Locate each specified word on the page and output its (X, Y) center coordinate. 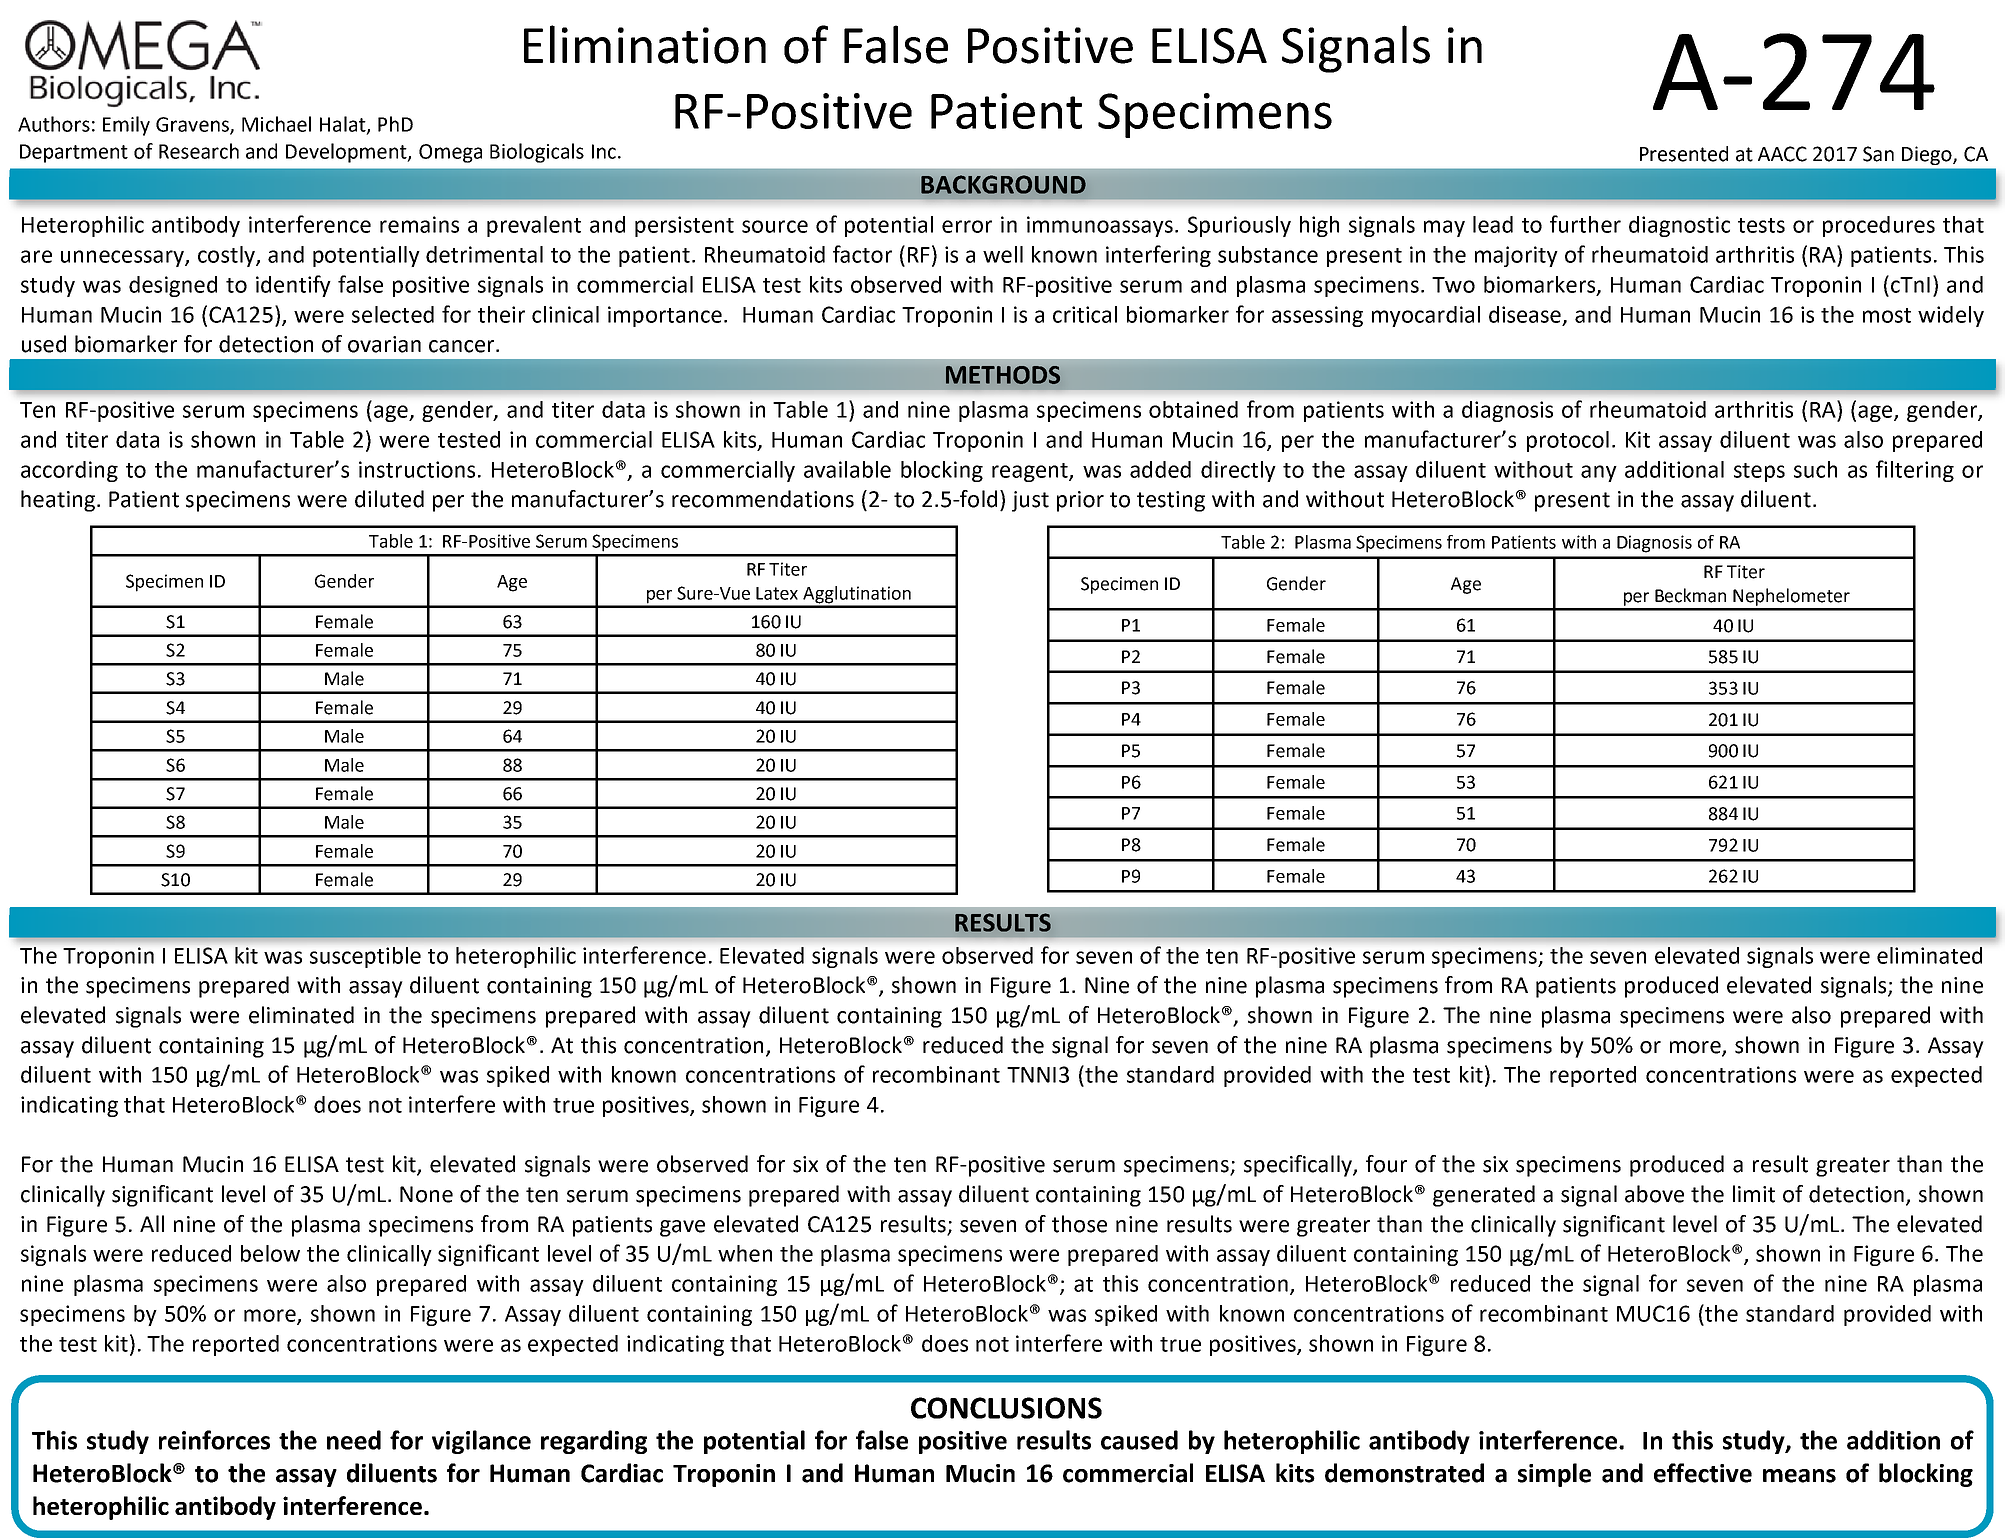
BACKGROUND (1003, 184)
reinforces (214, 1440)
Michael (276, 124)
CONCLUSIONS (1006, 1408)
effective (1703, 1473)
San (1878, 154)
